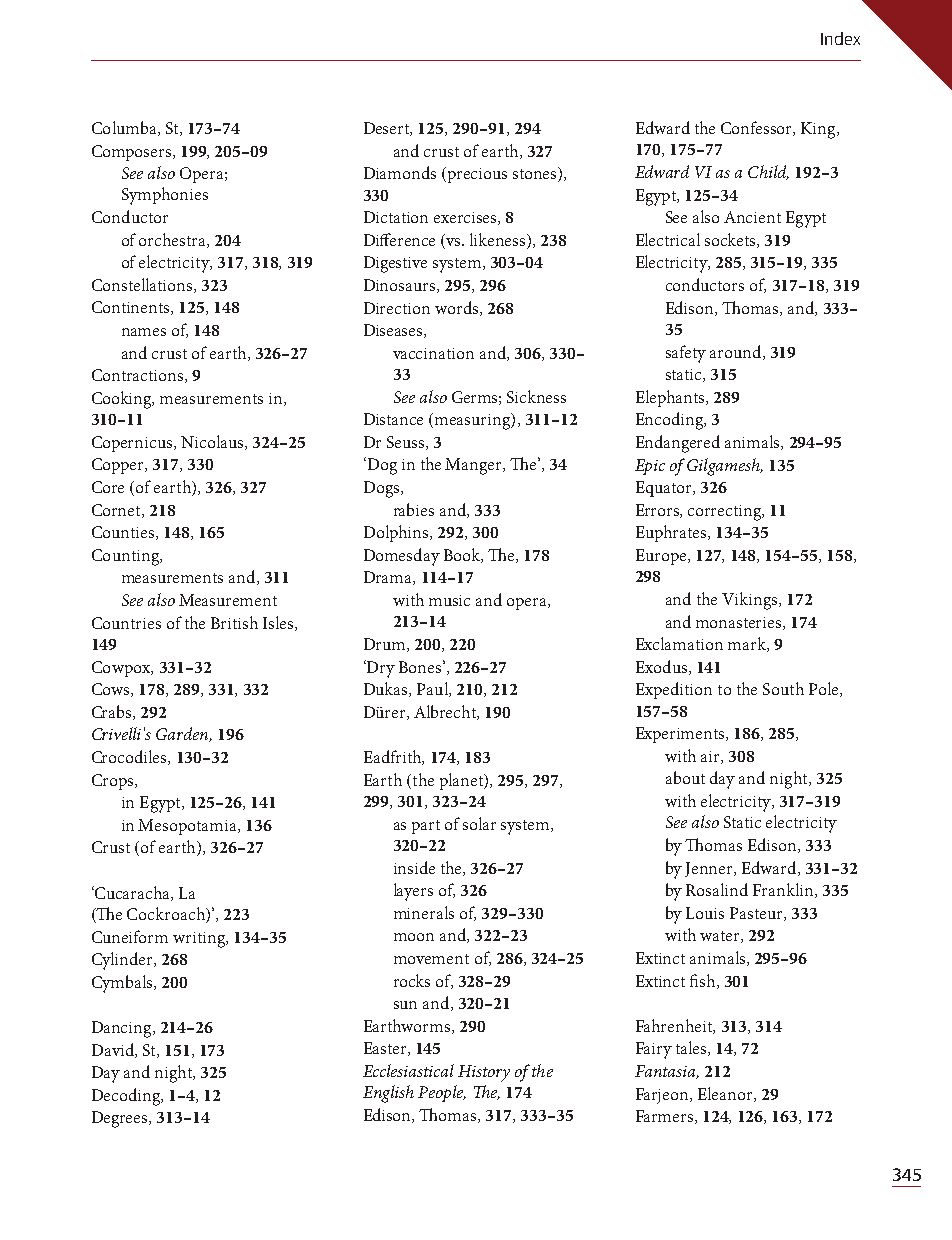 The width and height of the screenshot is (952, 1240). I want to click on Columba, so click(125, 128).
